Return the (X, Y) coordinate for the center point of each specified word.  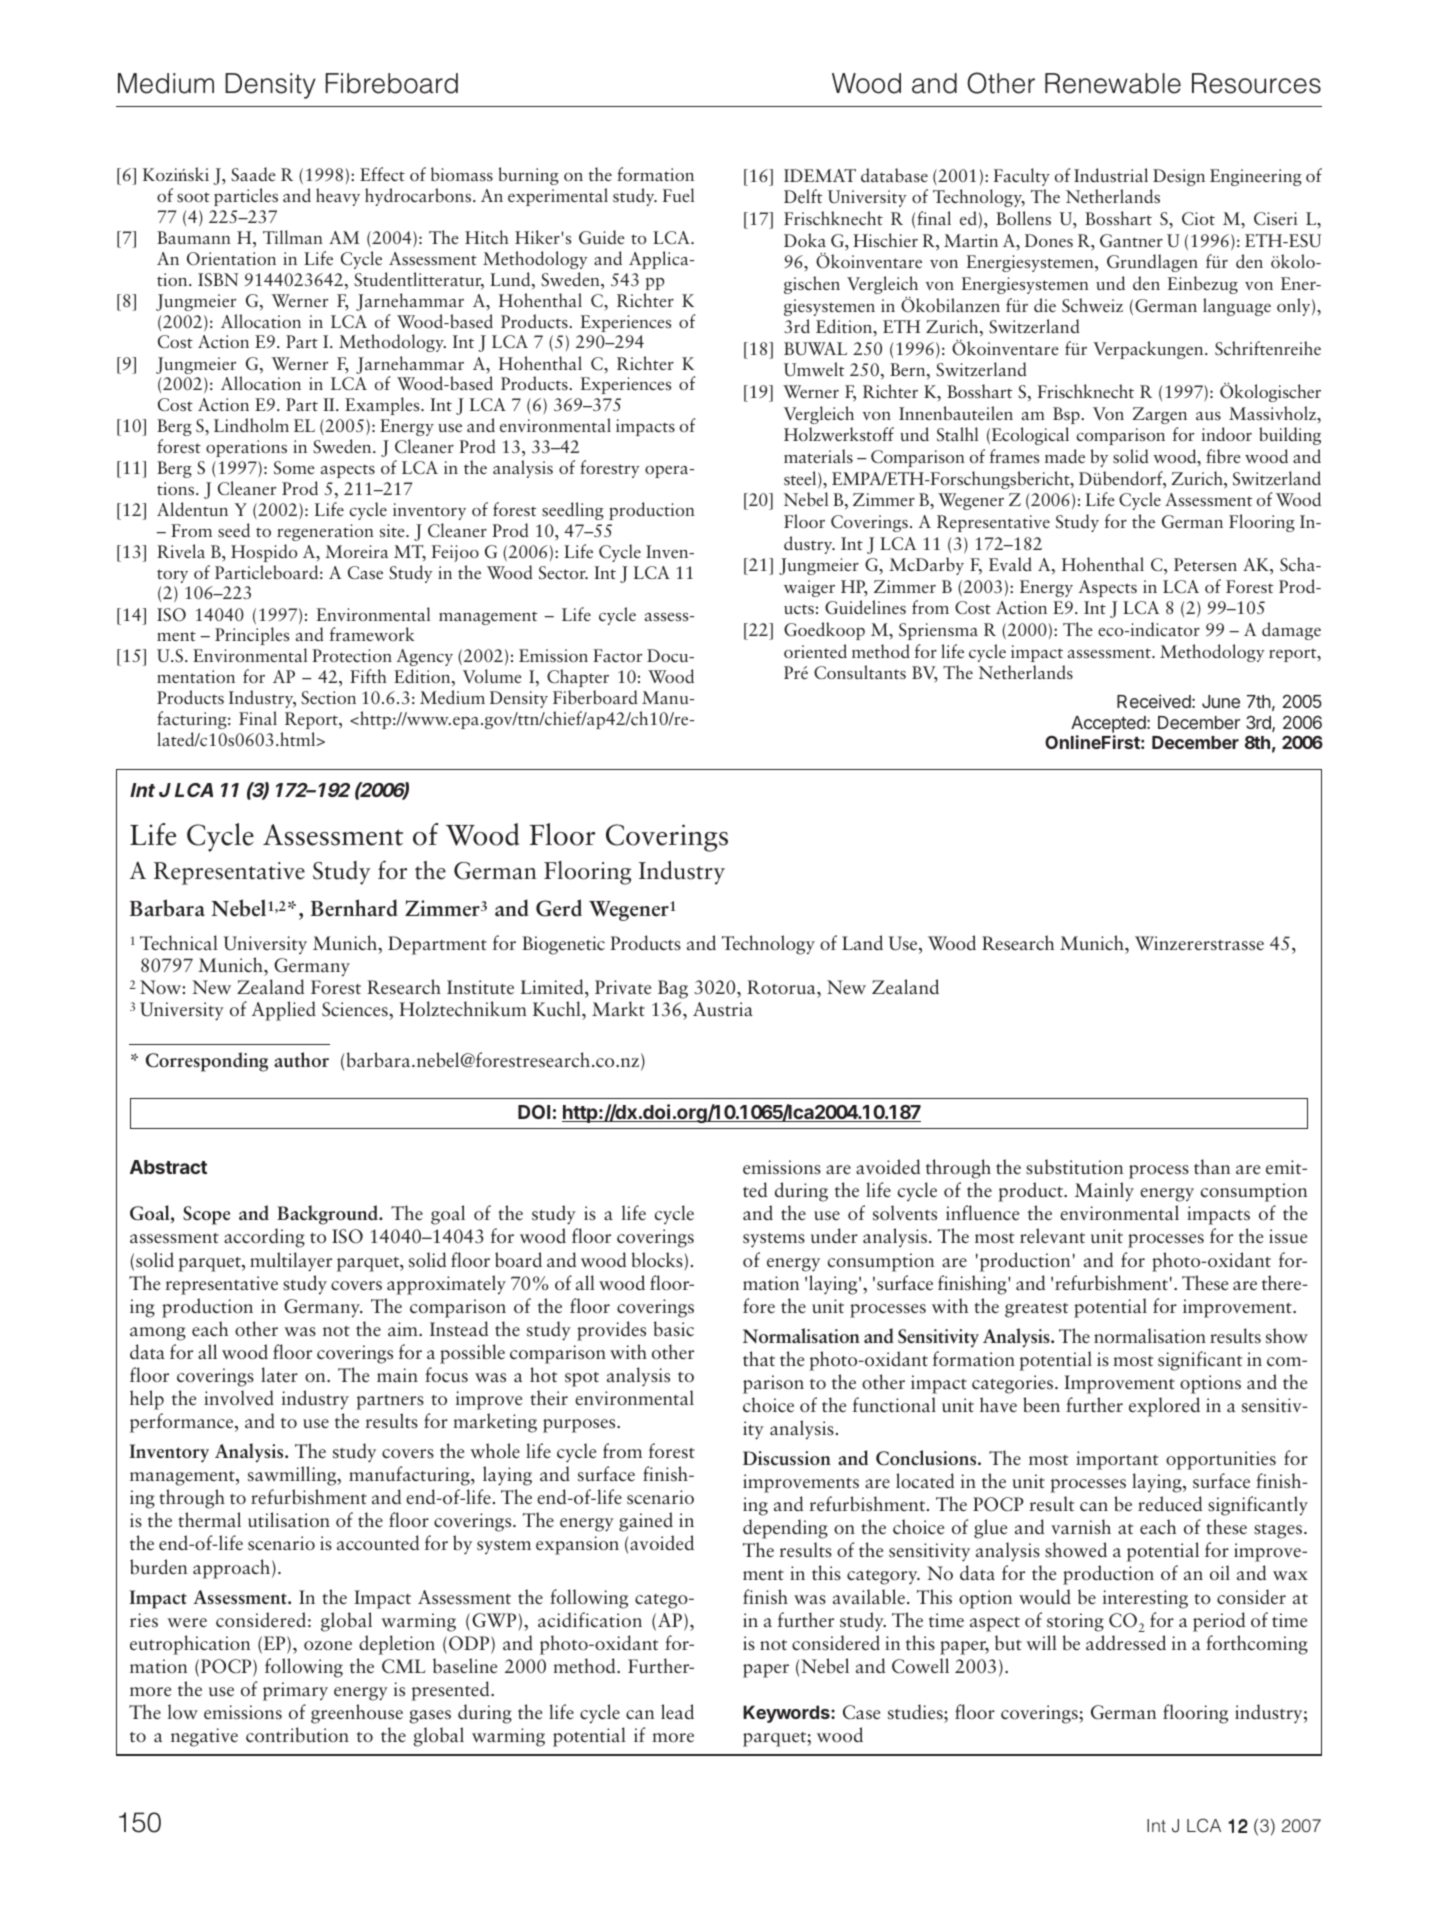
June (1221, 701)
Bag (673, 989)
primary (295, 1691)
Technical (179, 943)
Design (1179, 177)
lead (677, 1711)
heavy (338, 197)
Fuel (678, 195)
